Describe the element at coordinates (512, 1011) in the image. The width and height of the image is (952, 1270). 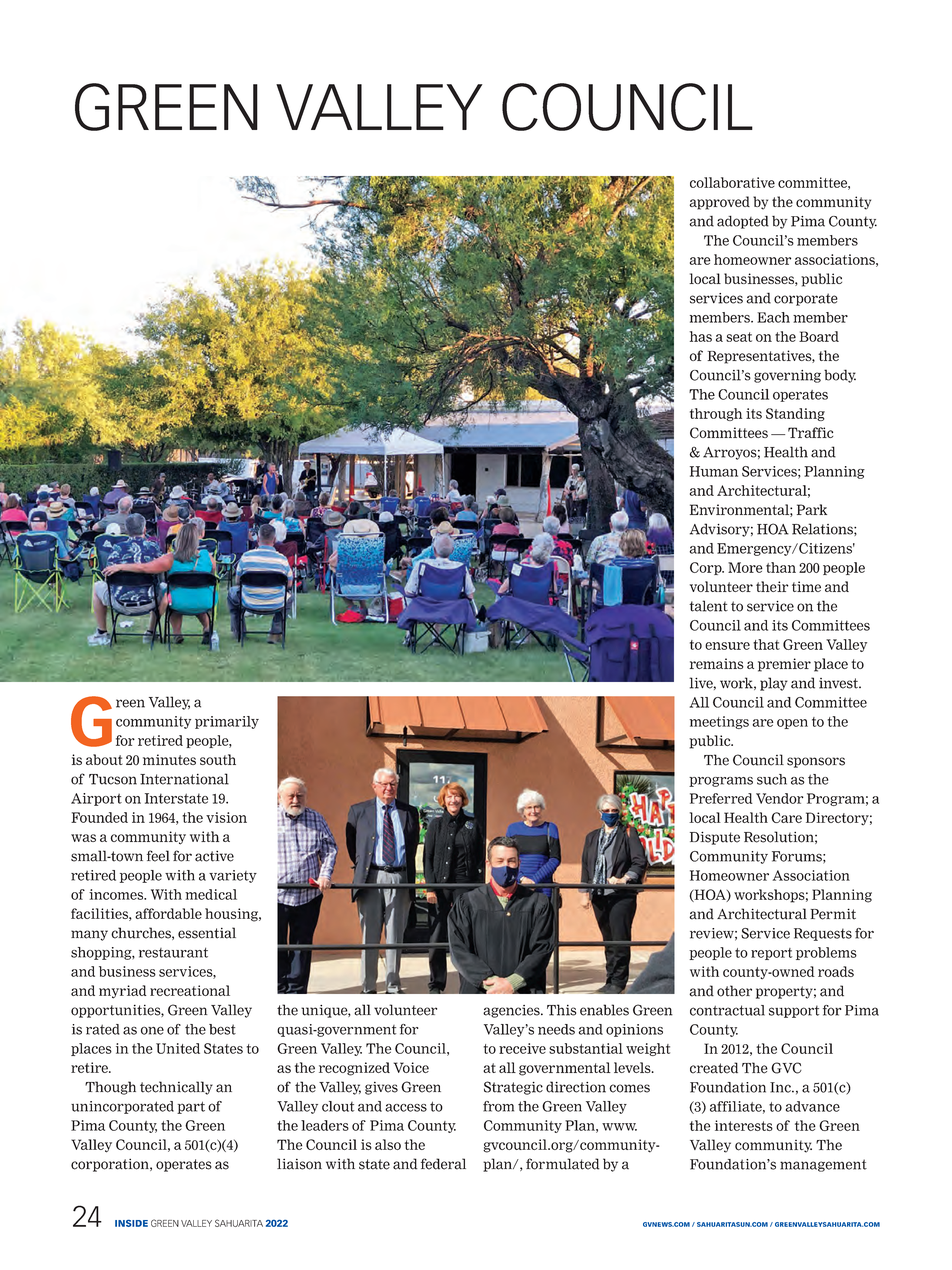
I see `agencies` at that location.
